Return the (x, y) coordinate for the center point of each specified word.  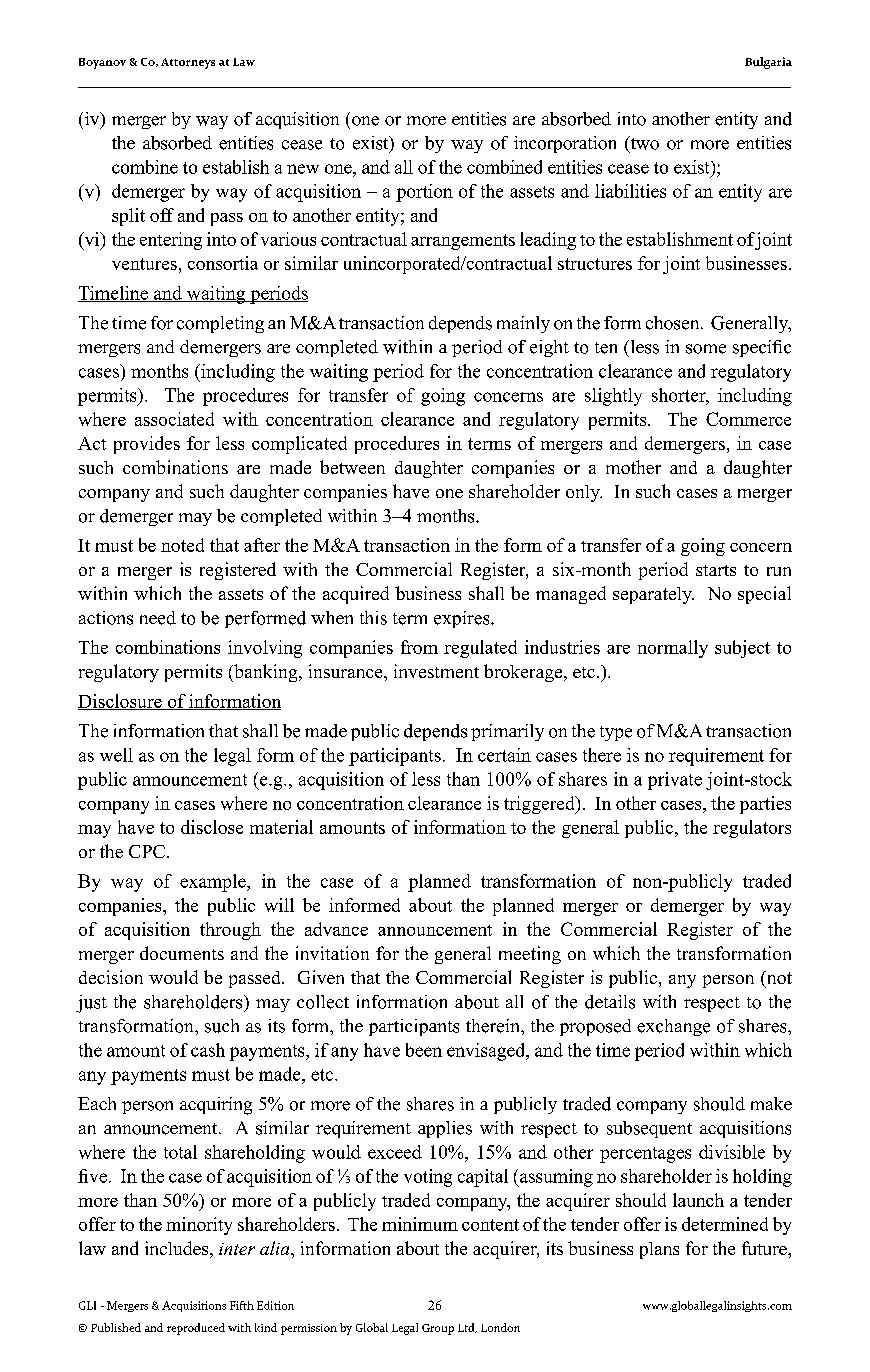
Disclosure (121, 702)
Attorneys (188, 63)
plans (659, 1250)
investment (436, 671)
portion (424, 193)
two (643, 144)
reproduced (196, 1329)
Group (438, 1329)
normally (673, 649)
